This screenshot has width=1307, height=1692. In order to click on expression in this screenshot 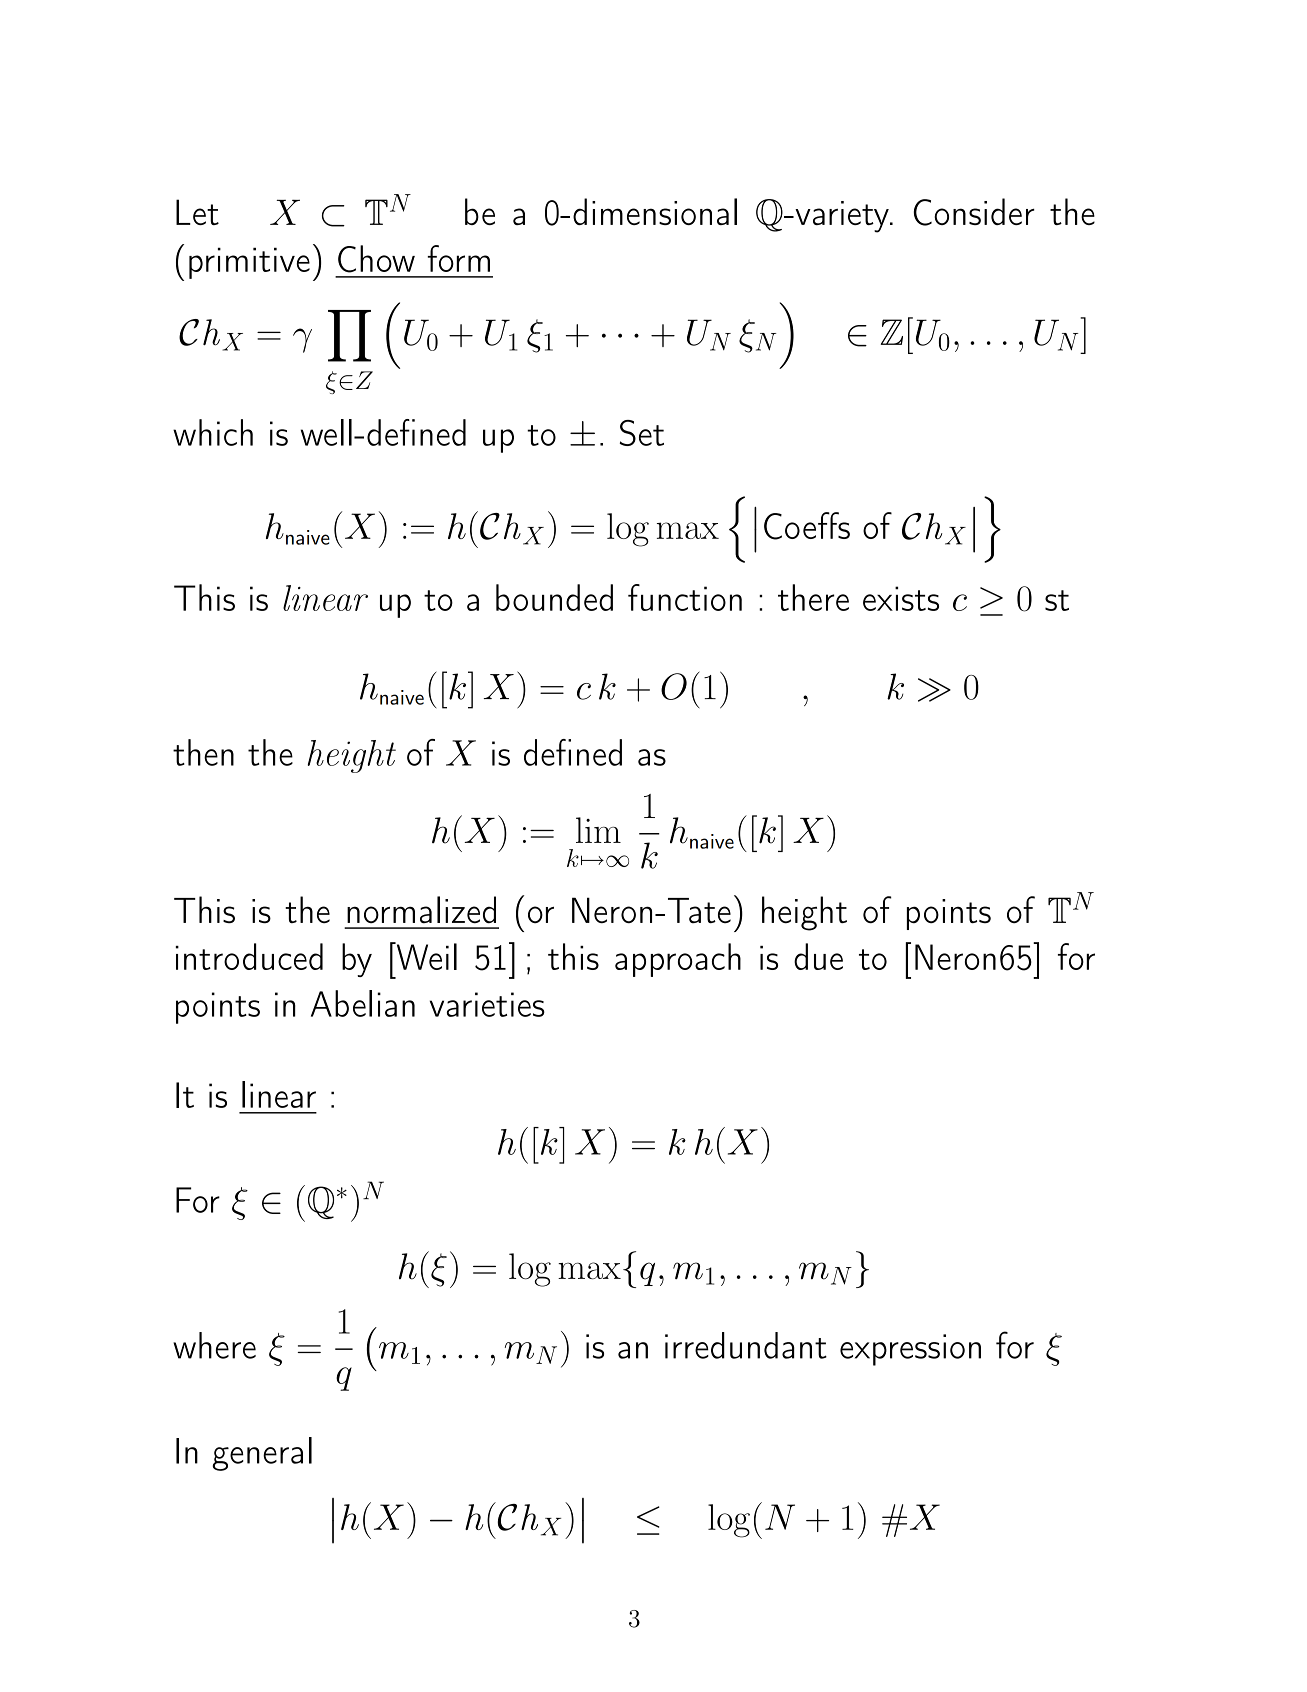, I will do `click(910, 1350)`.
